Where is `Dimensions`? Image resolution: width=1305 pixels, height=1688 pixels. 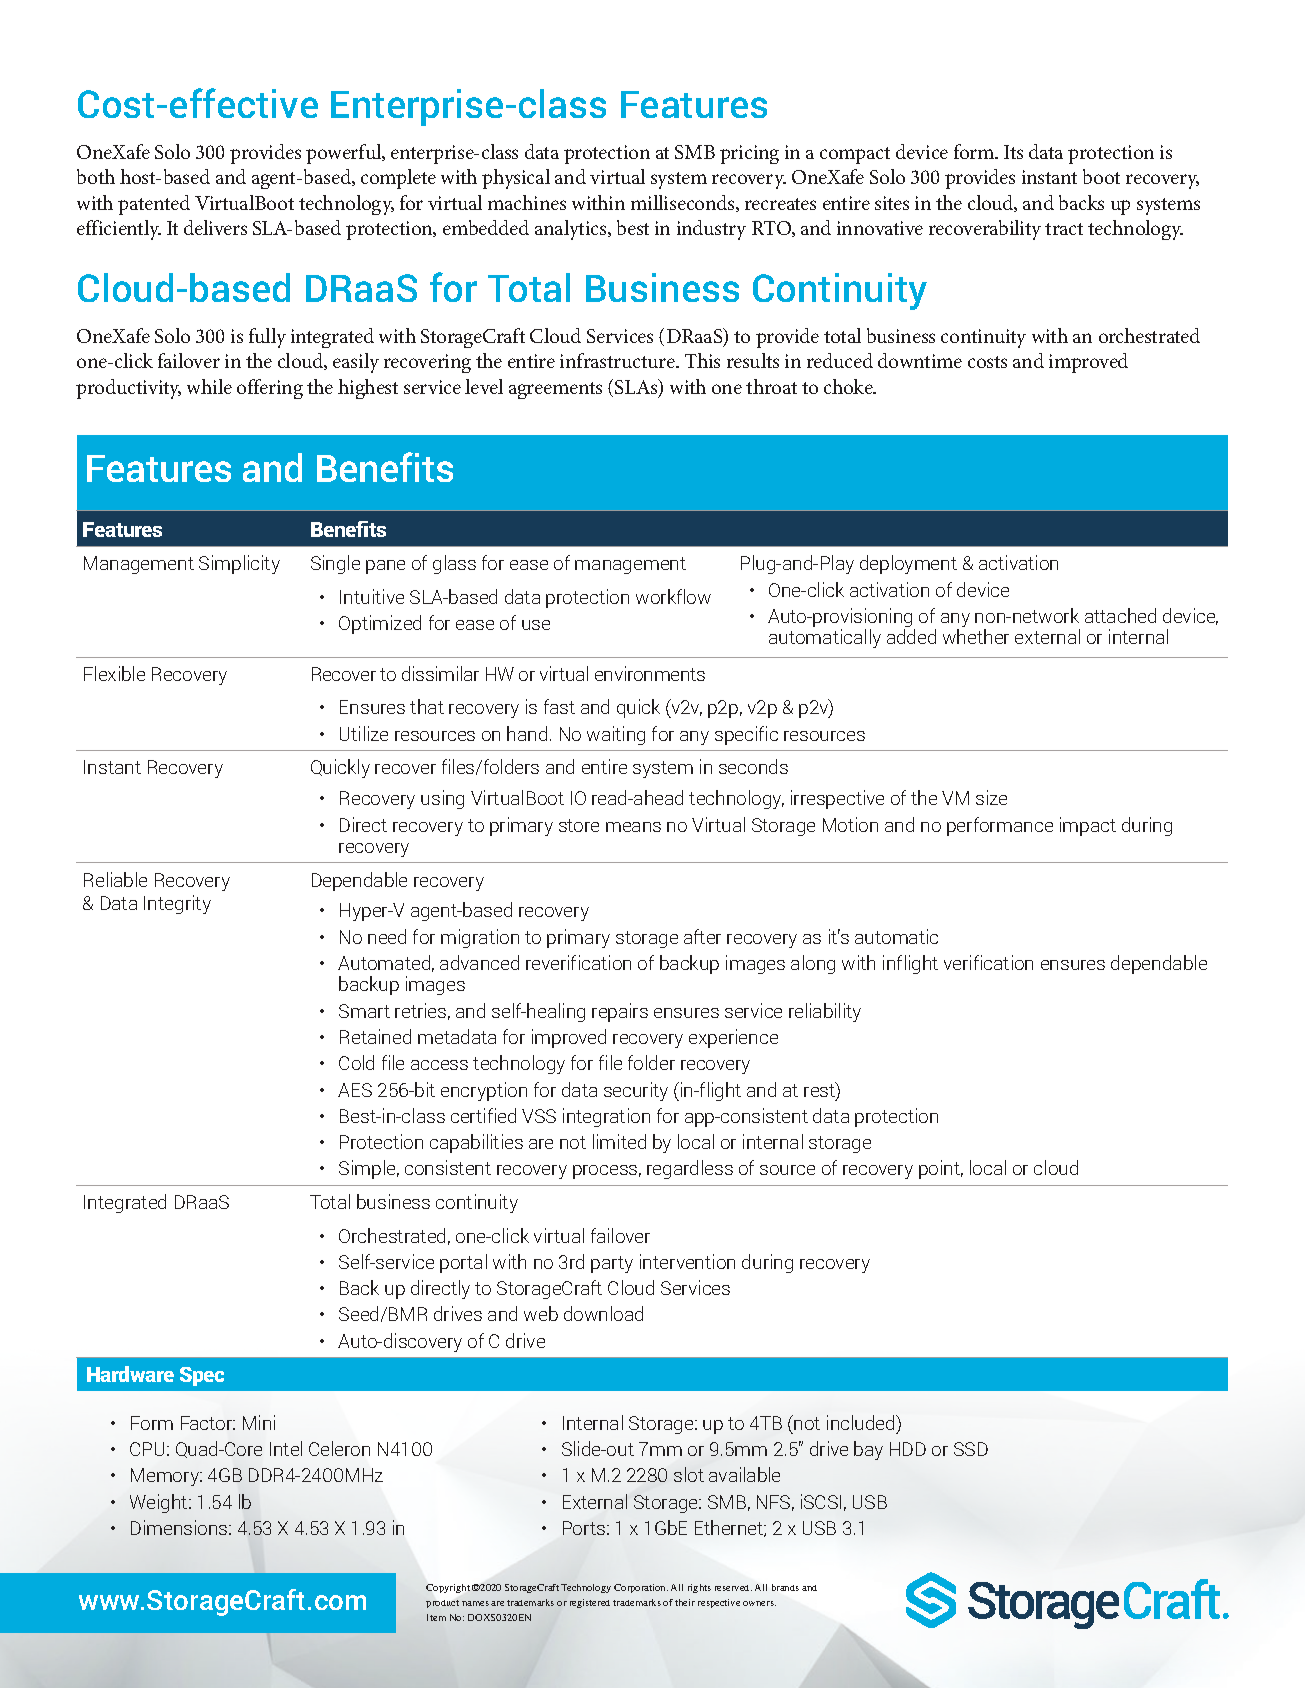
Dimensions is located at coordinates (180, 1527).
